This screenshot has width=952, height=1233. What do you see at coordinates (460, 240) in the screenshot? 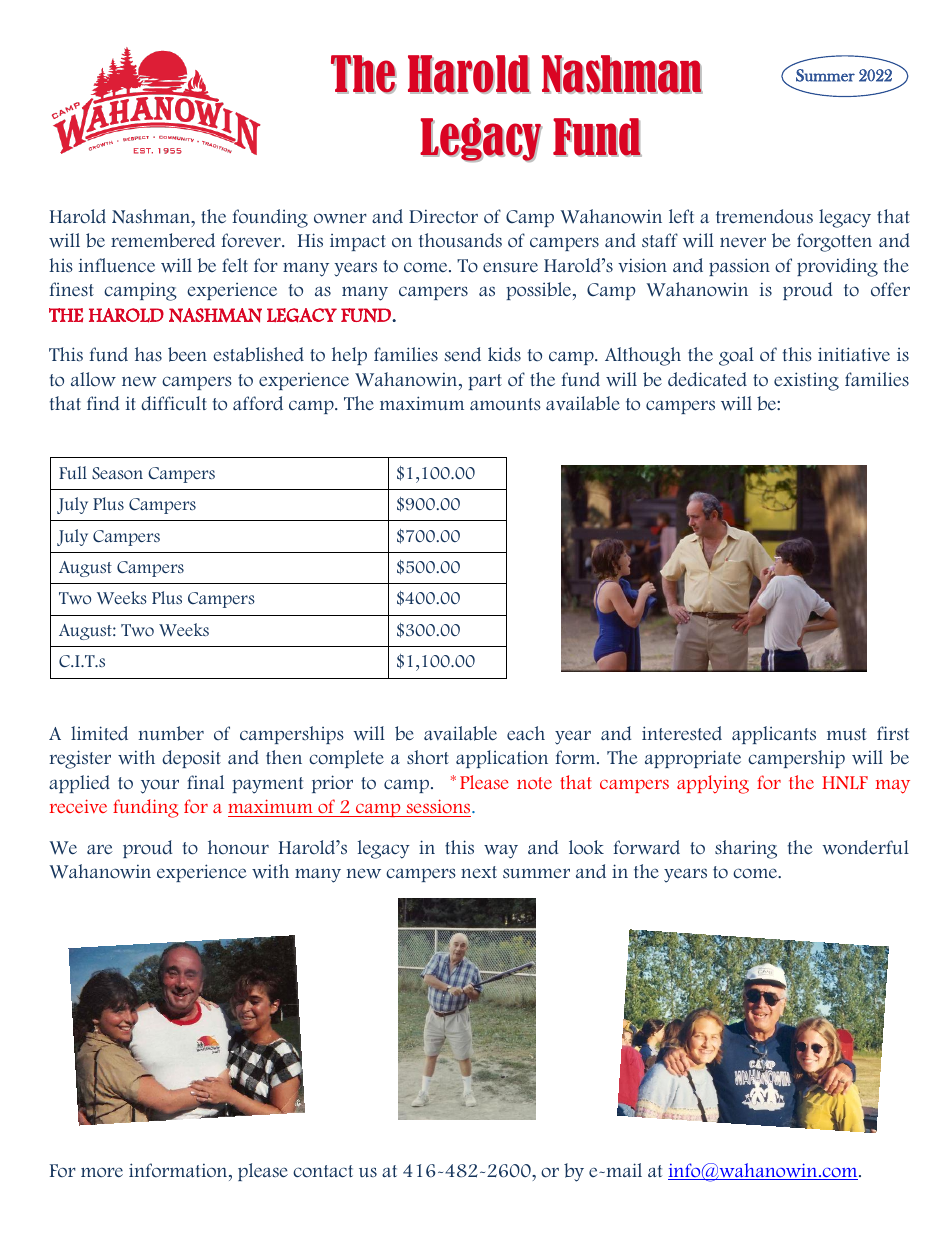
I see `thousands` at bounding box center [460, 240].
